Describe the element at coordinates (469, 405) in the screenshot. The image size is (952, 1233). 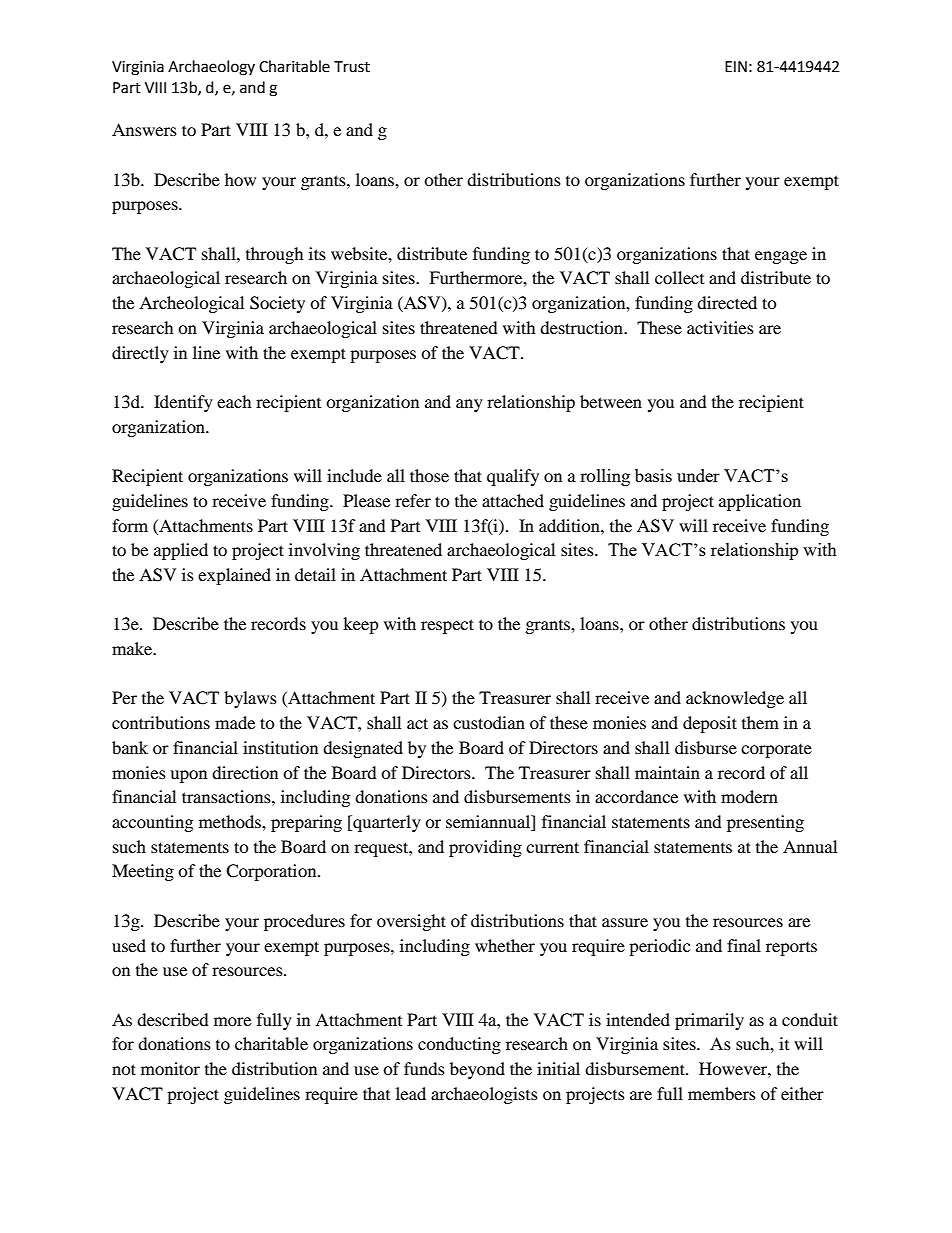
I see `any` at that location.
